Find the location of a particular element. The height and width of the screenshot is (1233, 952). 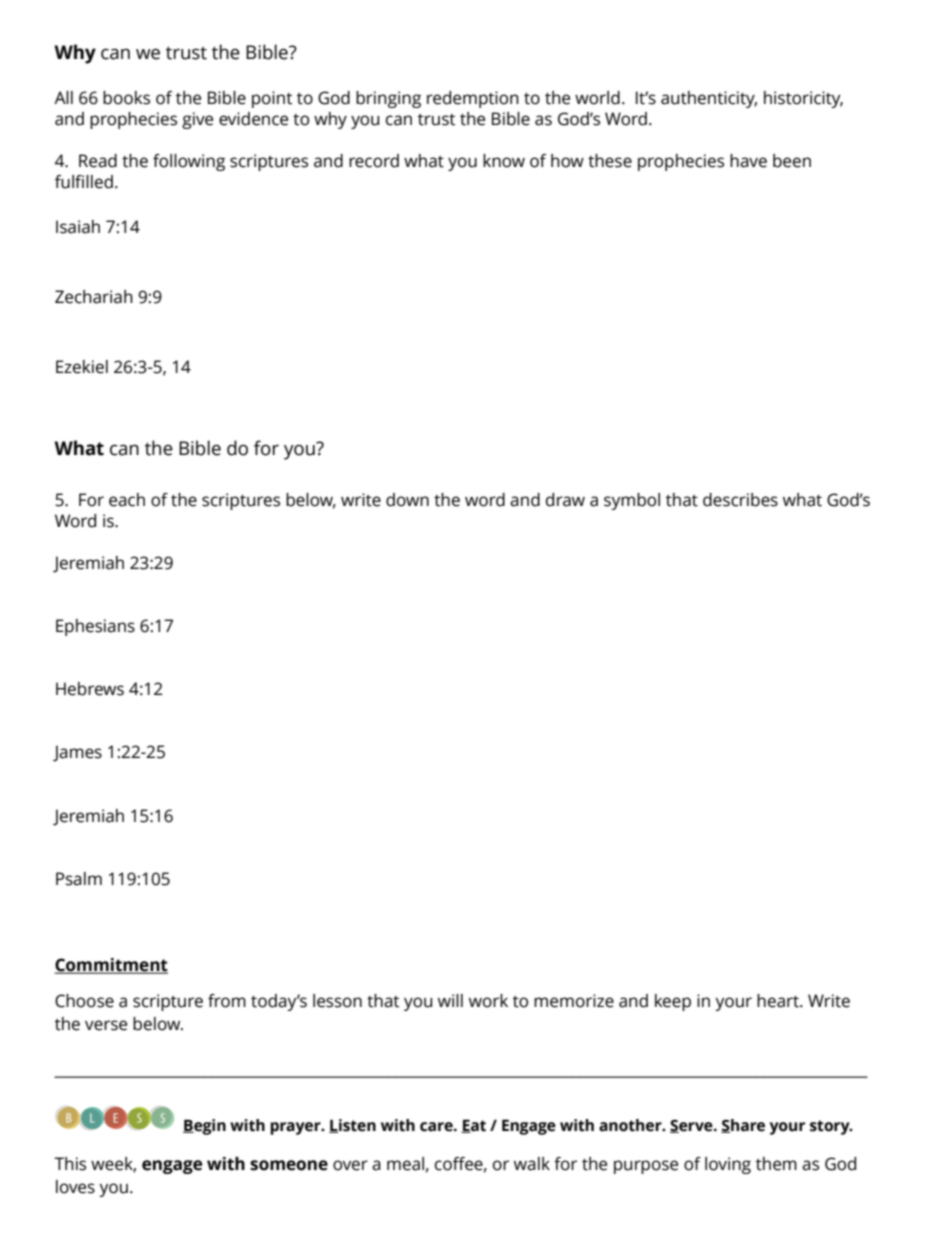

each is located at coordinates (127, 500).
